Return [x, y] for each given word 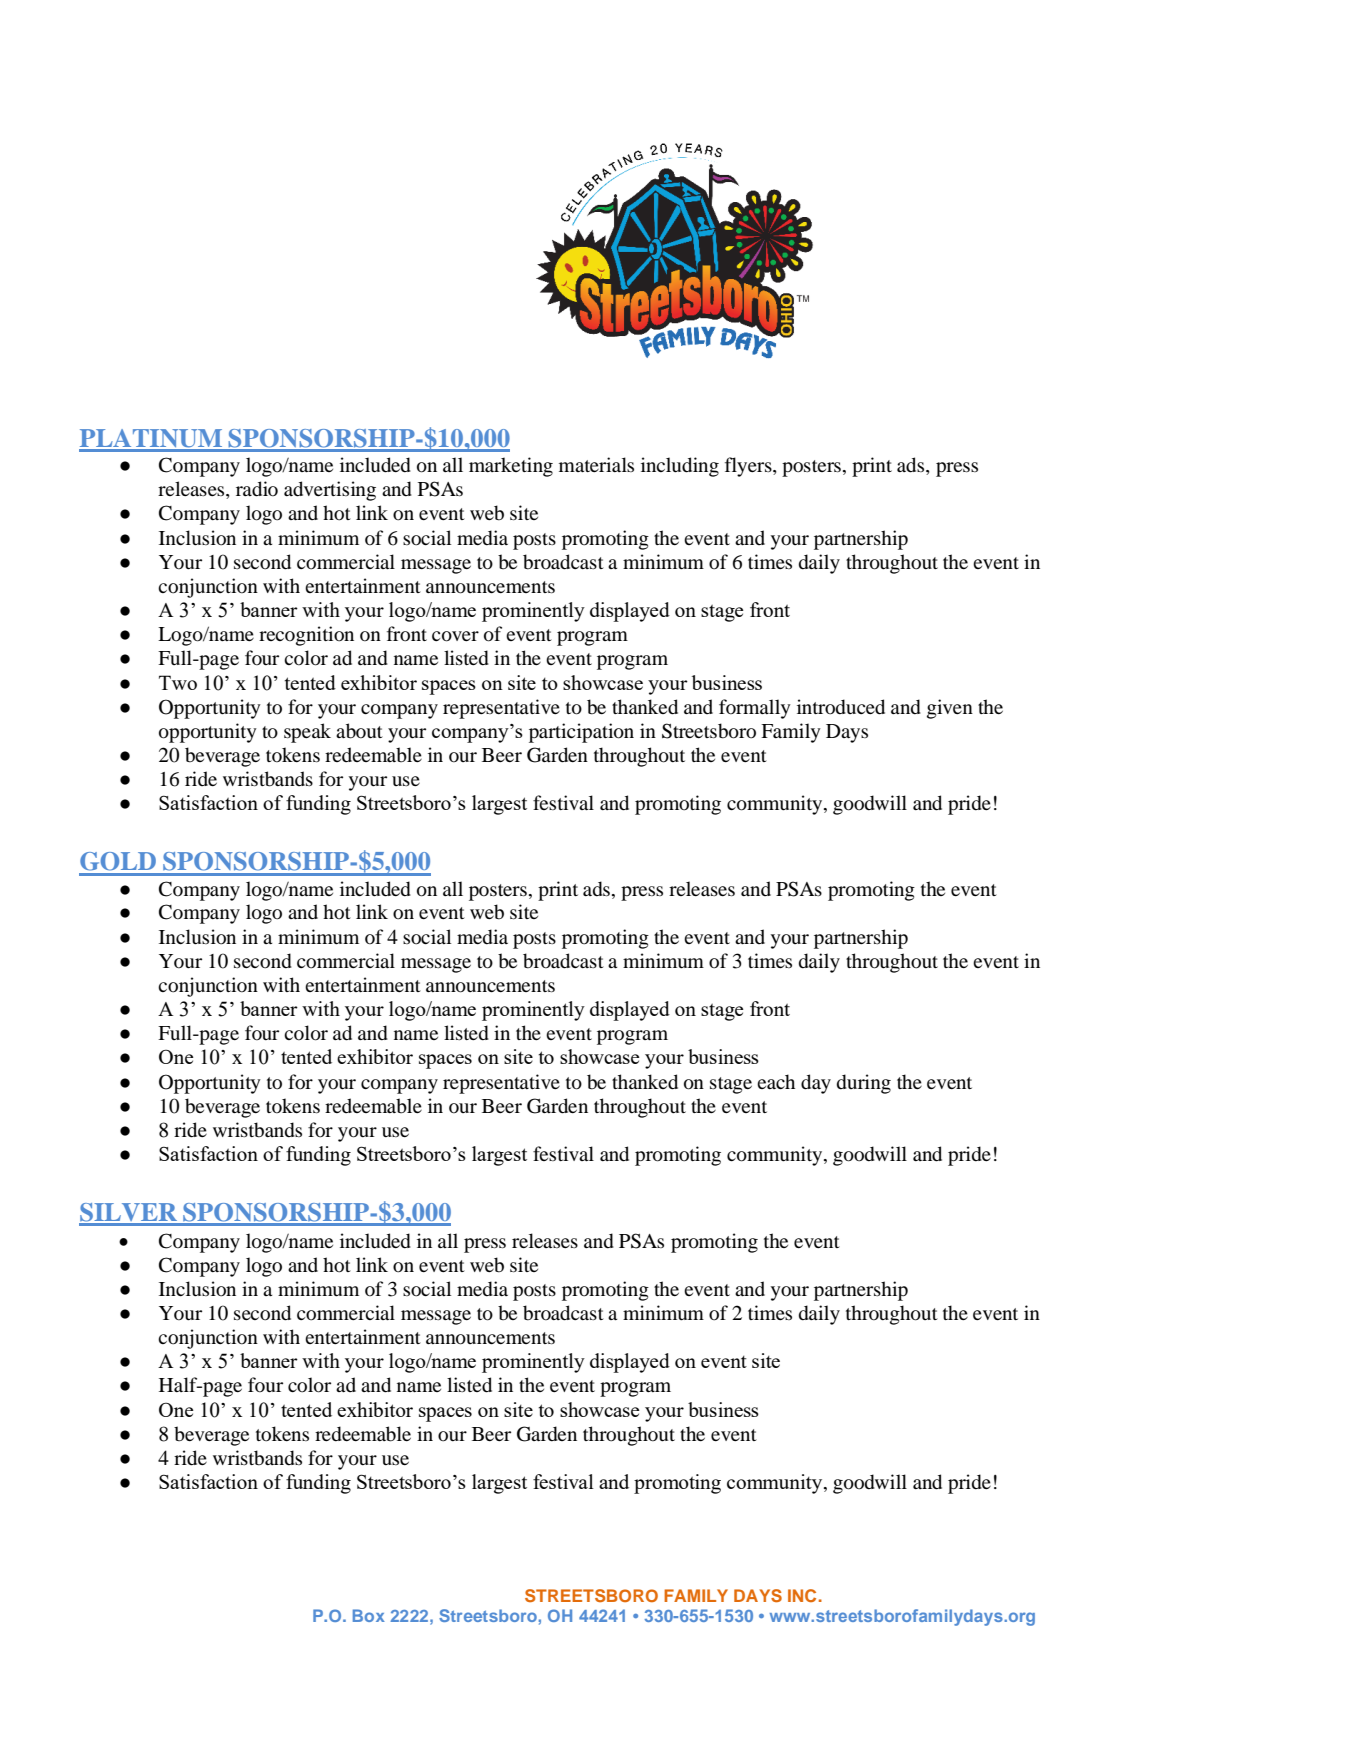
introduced [841, 707]
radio [257, 489]
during [864, 1084]
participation [581, 733]
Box [369, 1615]
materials [596, 464]
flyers [749, 467]
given [950, 709]
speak [307, 733]
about [359, 731]
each [776, 1081]
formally [755, 709]
